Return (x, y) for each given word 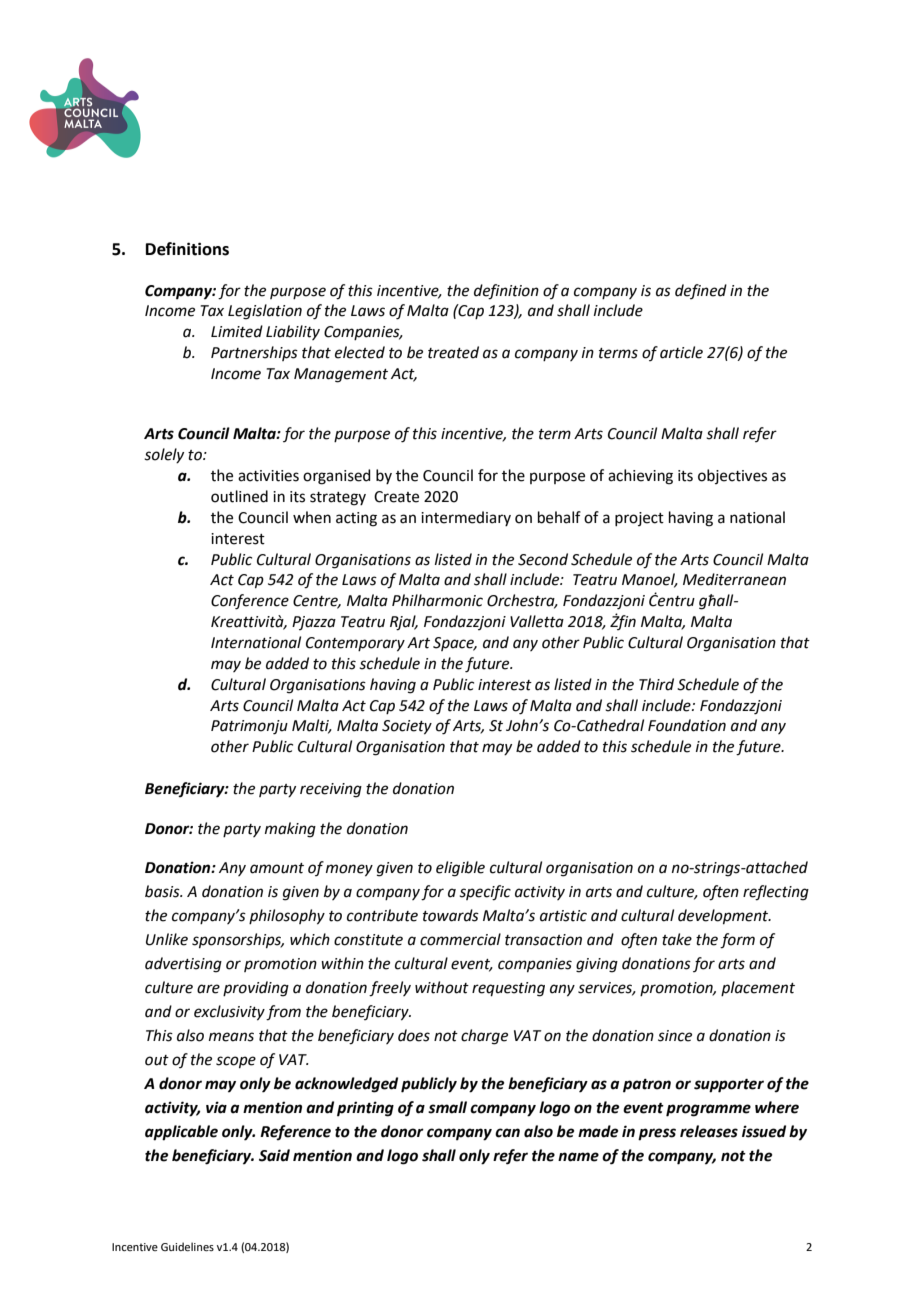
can (507, 1133)
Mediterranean (734, 579)
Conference (250, 602)
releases (709, 1131)
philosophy (287, 917)
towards (451, 915)
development (724, 916)
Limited (237, 331)
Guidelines (187, 1246)
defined (701, 291)
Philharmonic (437, 600)
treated (453, 352)
